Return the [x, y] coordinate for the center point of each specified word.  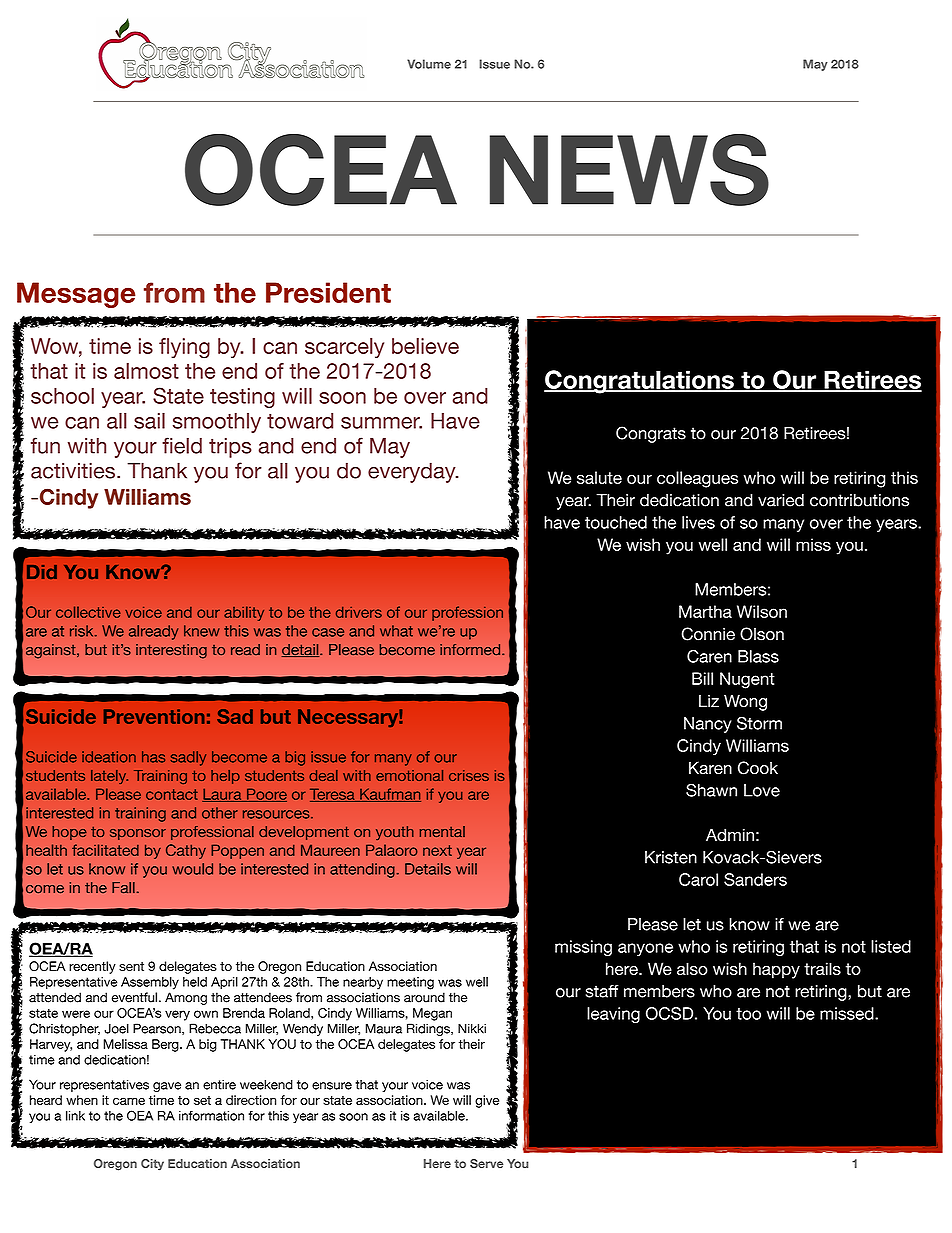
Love [762, 790]
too [748, 1014]
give [487, 1101]
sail [149, 420]
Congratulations [640, 382]
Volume [429, 64]
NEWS [629, 170]
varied [781, 500]
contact [172, 794]
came [129, 1101]
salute [599, 477]
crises [469, 775]
